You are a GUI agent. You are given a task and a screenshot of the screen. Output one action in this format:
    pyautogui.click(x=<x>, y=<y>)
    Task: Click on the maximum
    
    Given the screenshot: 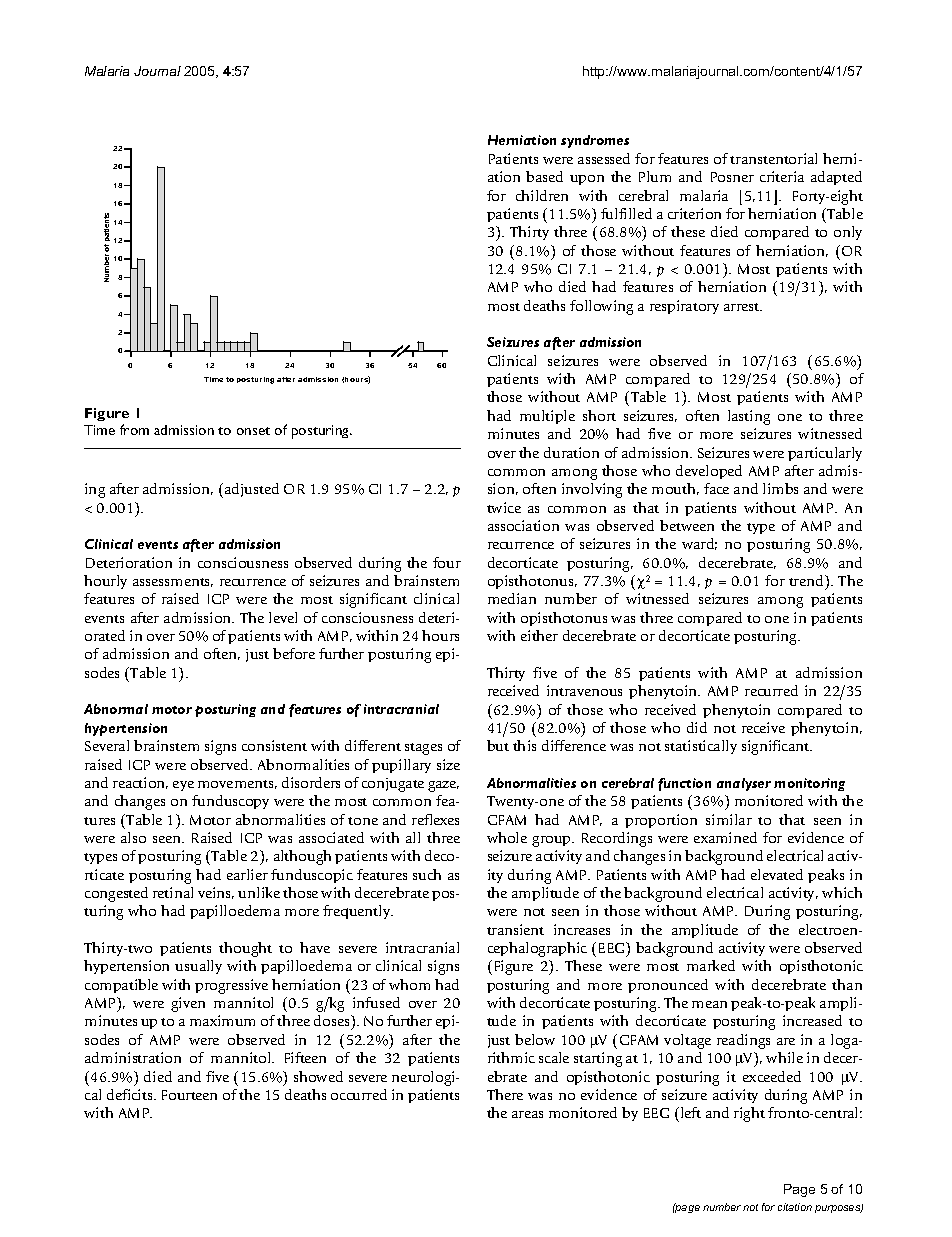 What is the action you would take?
    pyautogui.click(x=222, y=1020)
